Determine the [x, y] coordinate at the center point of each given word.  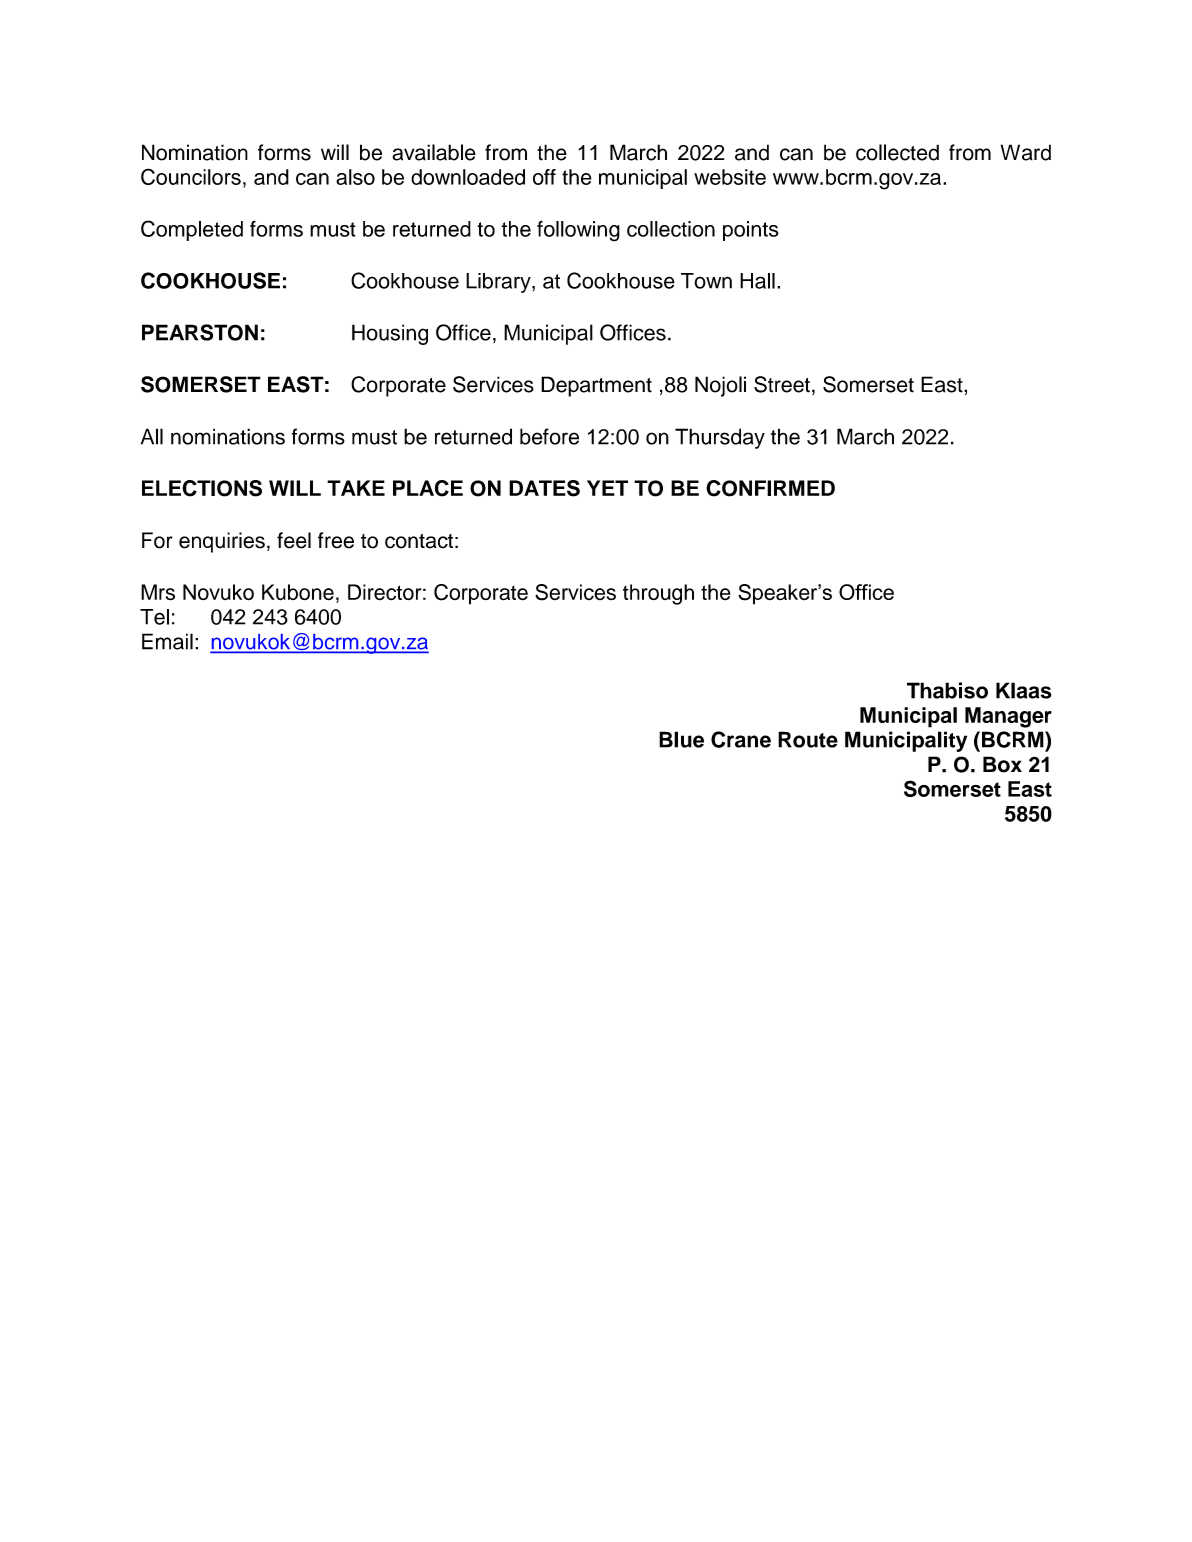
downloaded [468, 177]
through [658, 594]
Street [782, 384]
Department [596, 386]
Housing [390, 334]
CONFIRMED [770, 488]
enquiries [222, 542]
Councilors [191, 176]
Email [167, 641]
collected [897, 152]
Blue [681, 739]
